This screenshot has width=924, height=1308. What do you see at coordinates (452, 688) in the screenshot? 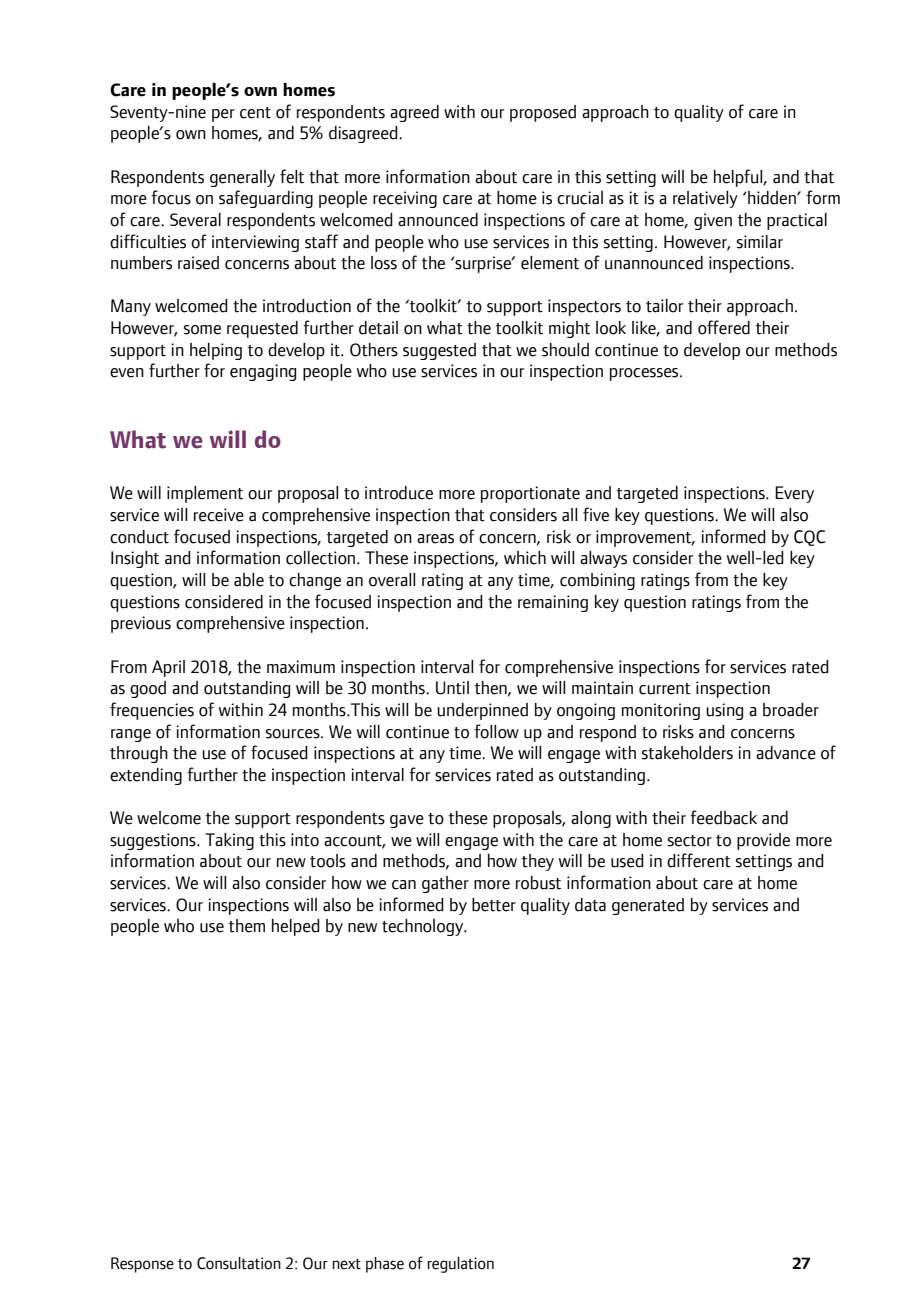
I see `Until` at bounding box center [452, 688].
